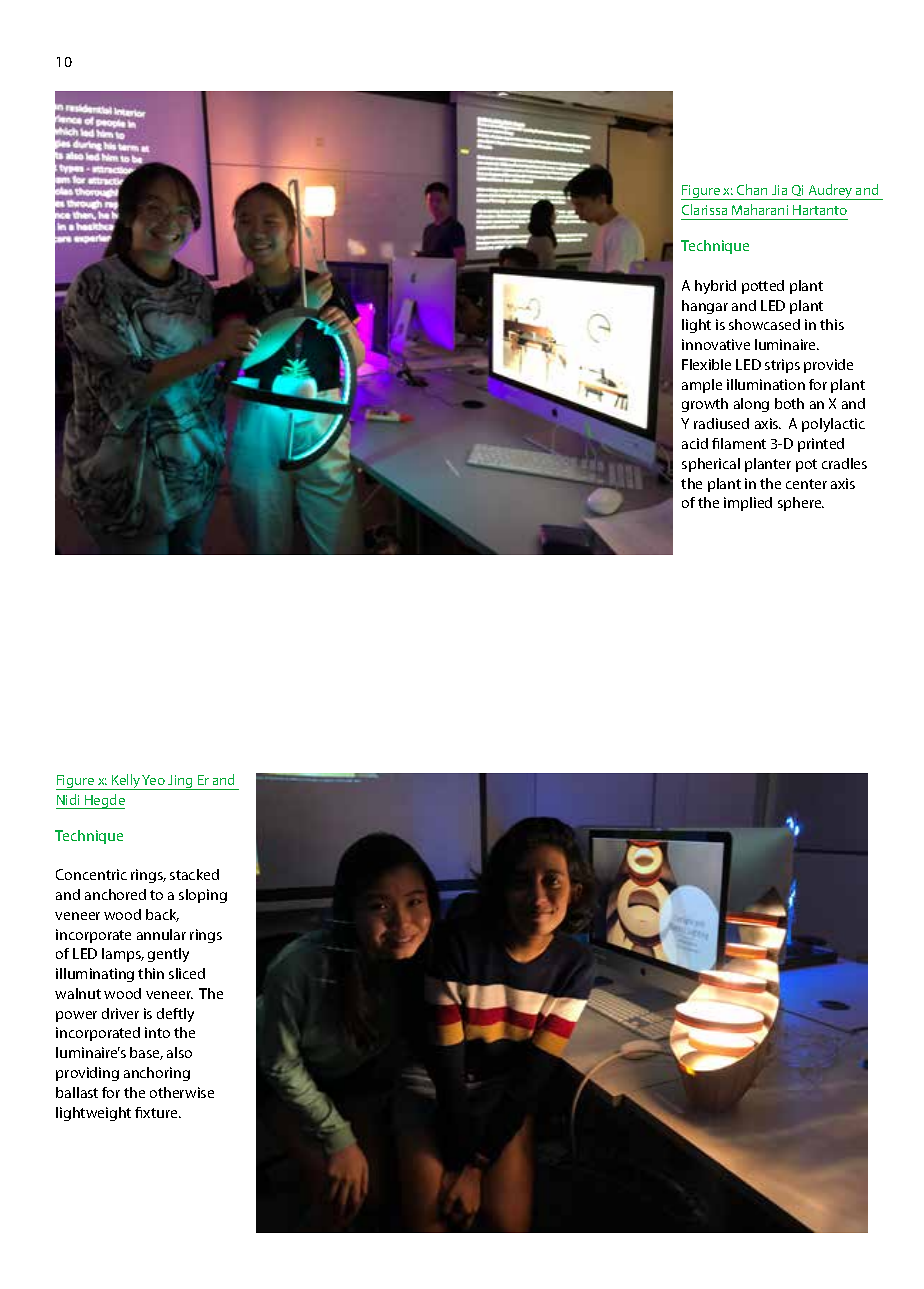  Describe the element at coordinates (715, 287) in the screenshot. I see `hybrid` at that location.
